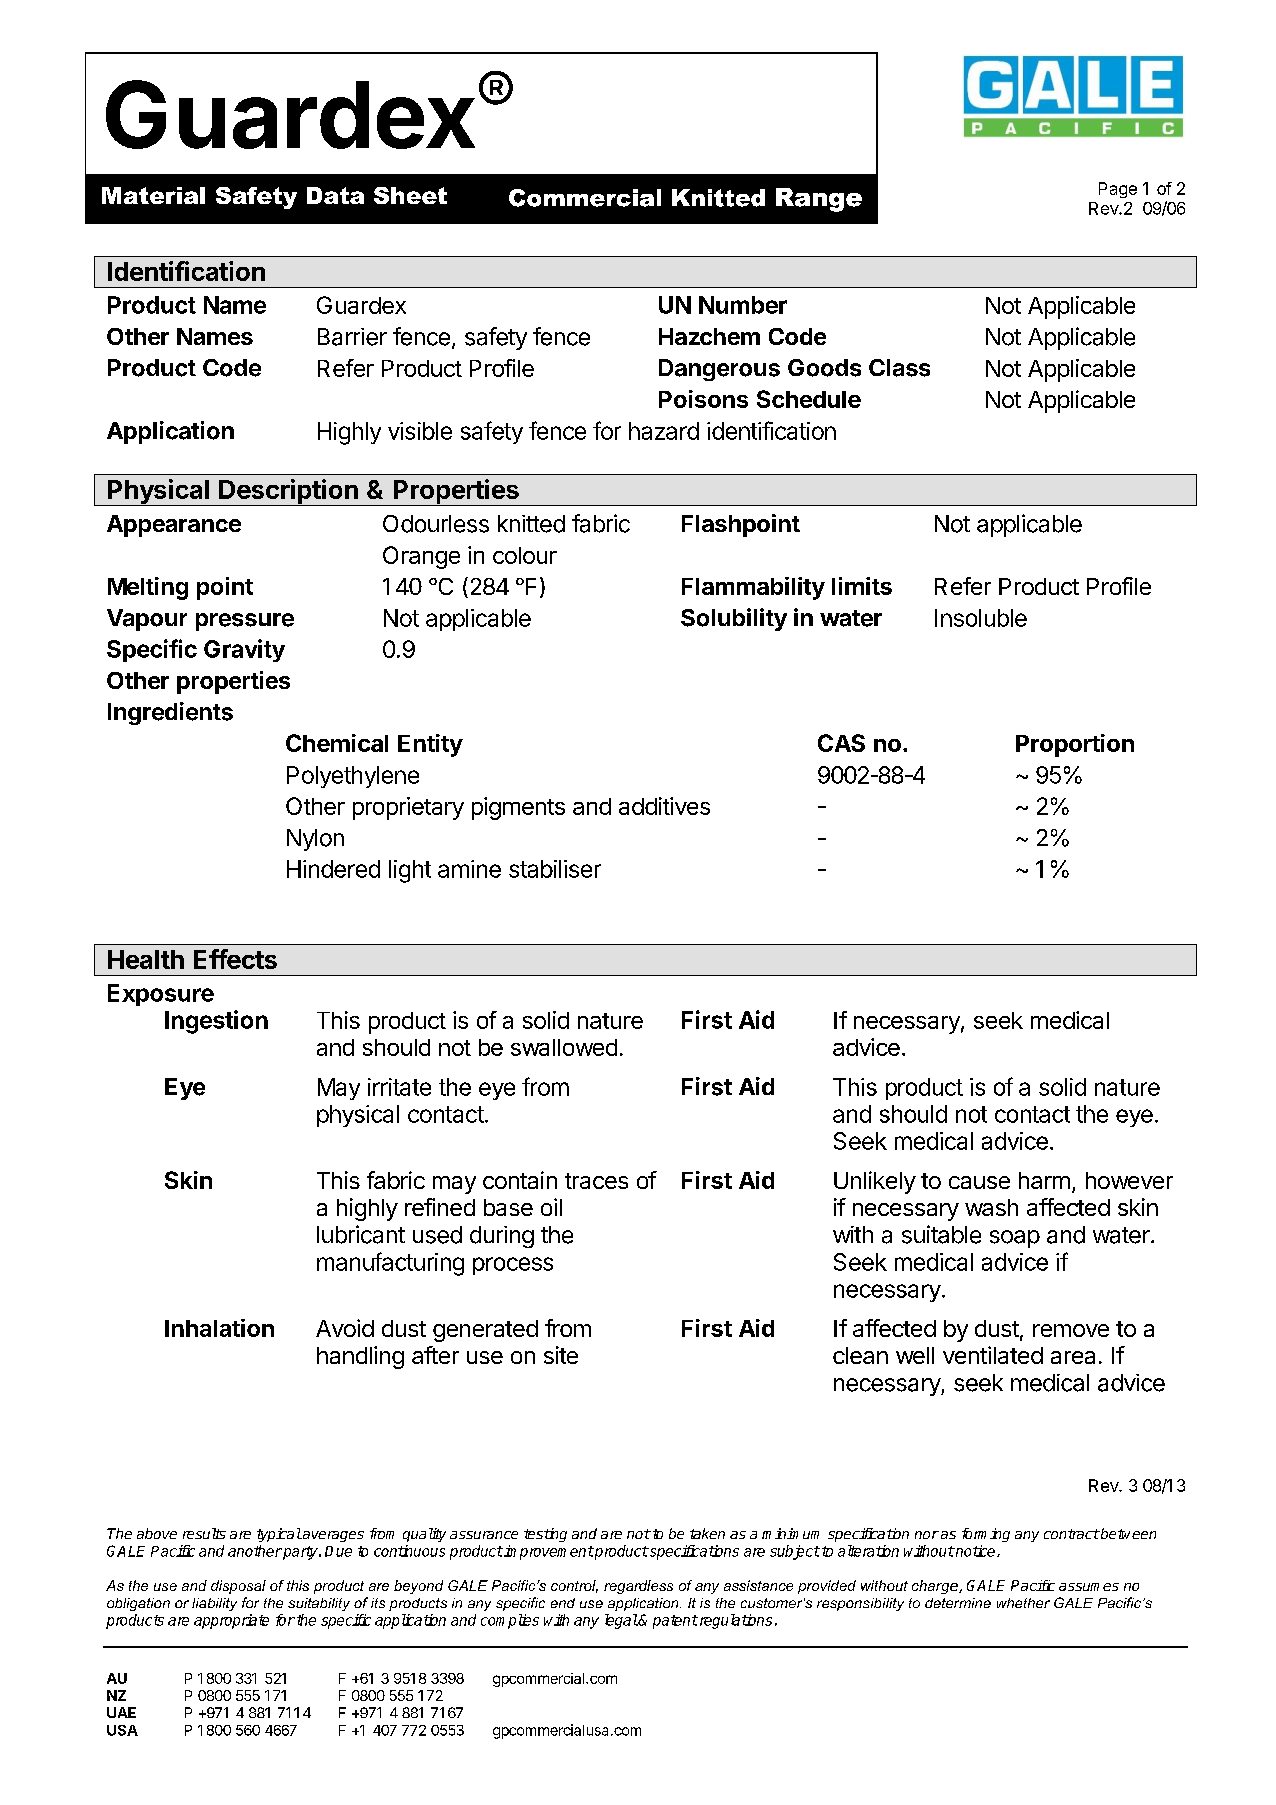 The width and height of the image is (1276, 1805). What do you see at coordinates (561, 1355) in the image?
I see `site` at bounding box center [561, 1355].
